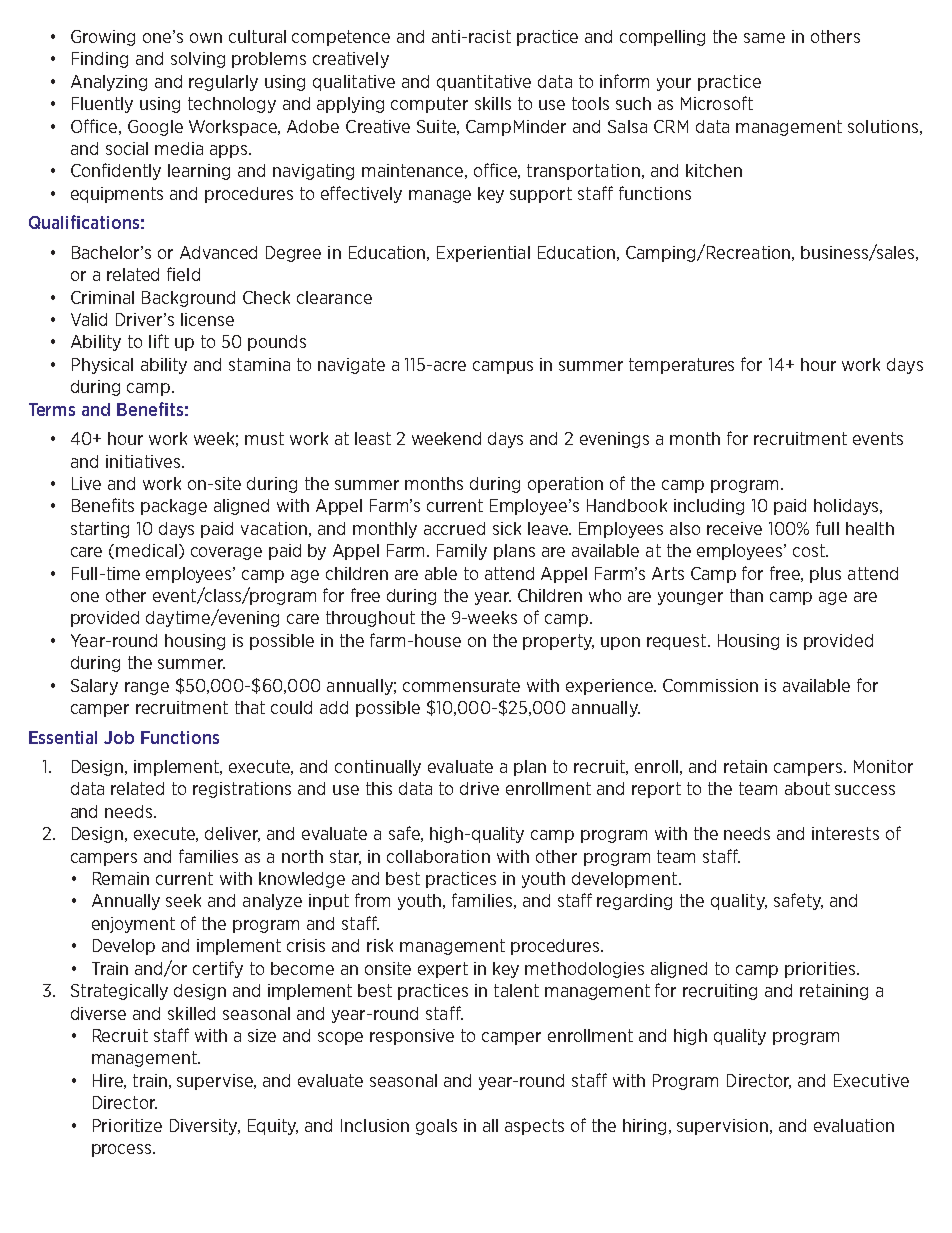  I want to click on medical, so click(148, 551).
